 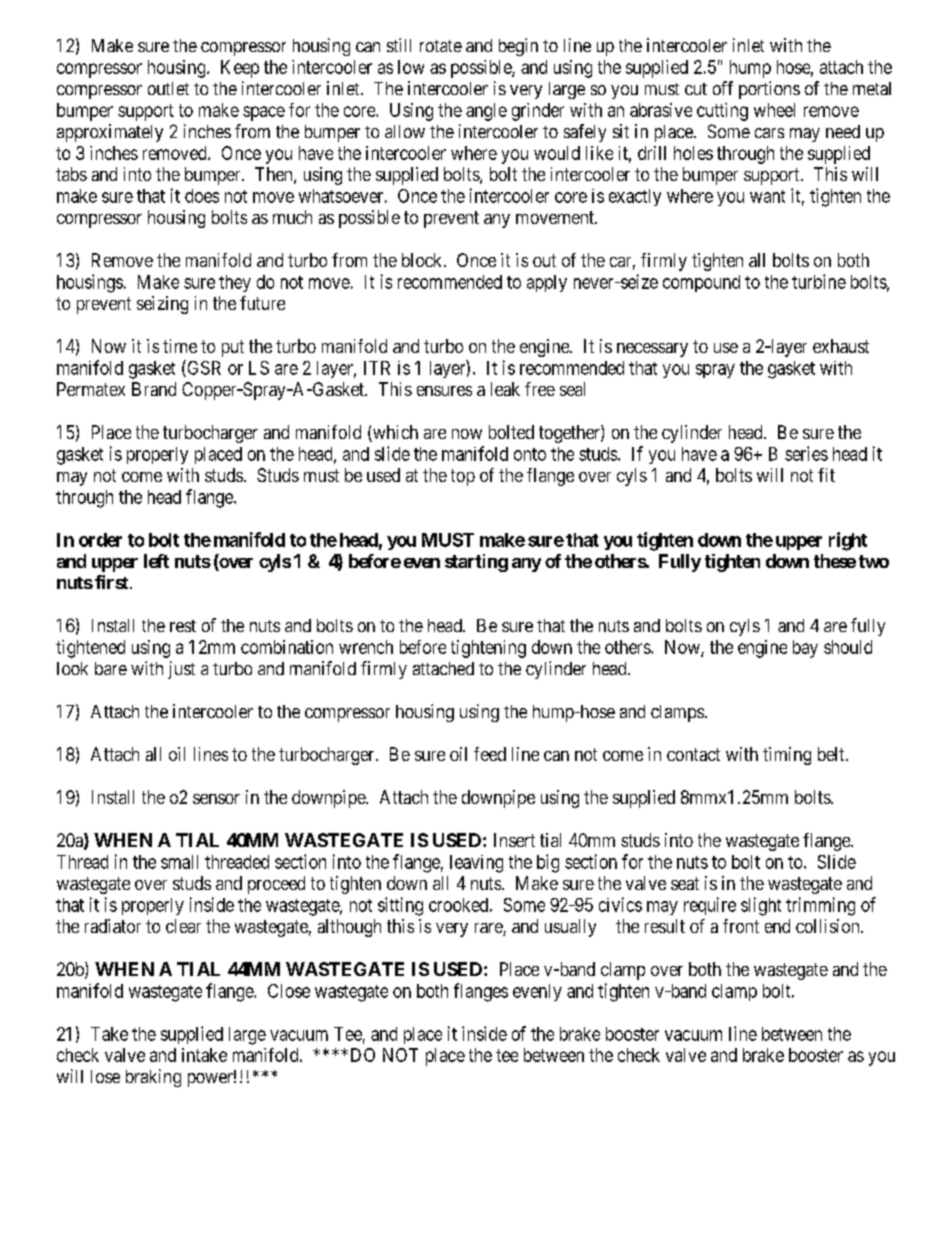 I want to click on rotate, so click(x=441, y=46).
